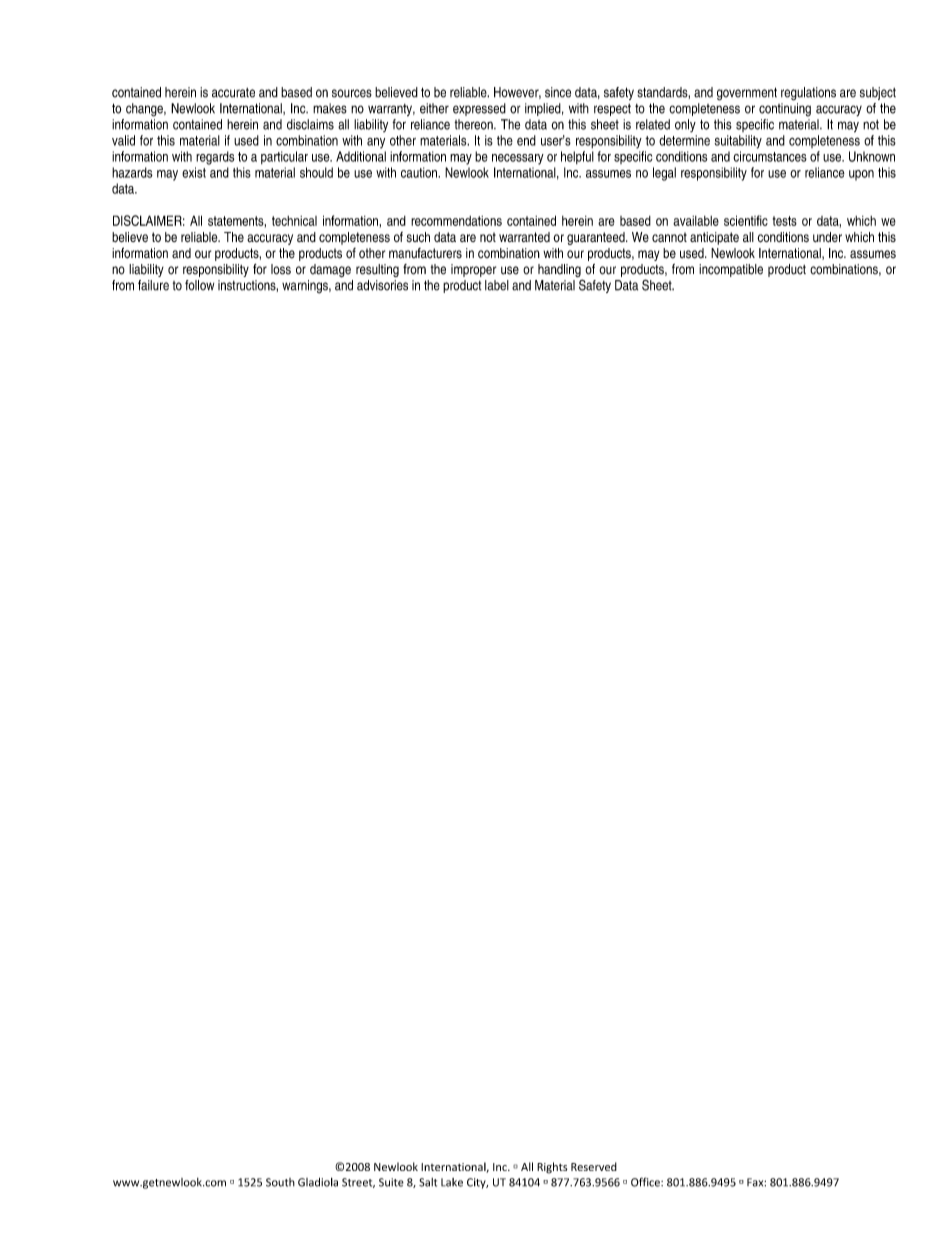 The height and width of the screenshot is (1233, 952). What do you see at coordinates (215, 158) in the screenshot?
I see `regards` at bounding box center [215, 158].
